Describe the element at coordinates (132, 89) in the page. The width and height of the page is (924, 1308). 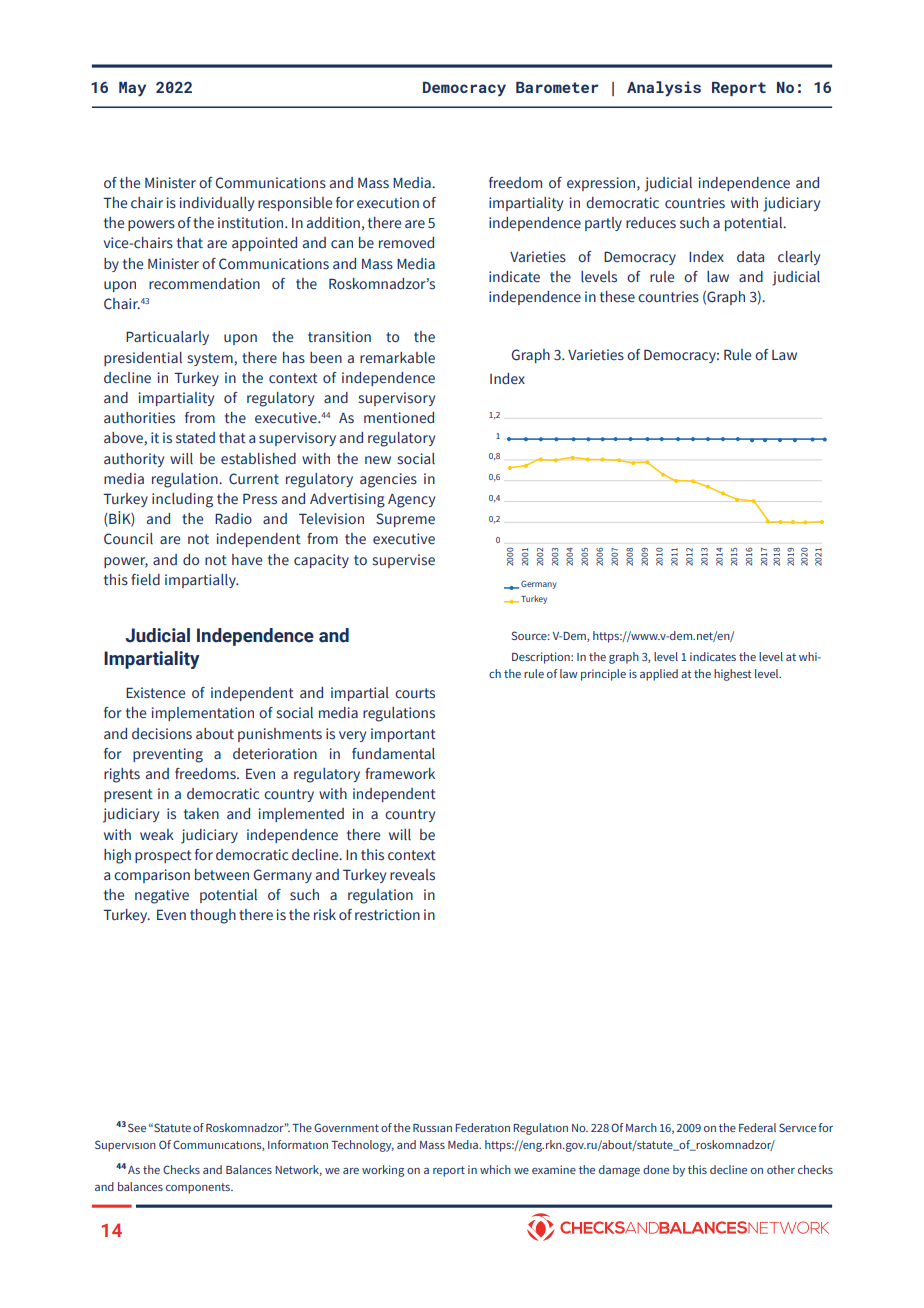
I see `May` at that location.
